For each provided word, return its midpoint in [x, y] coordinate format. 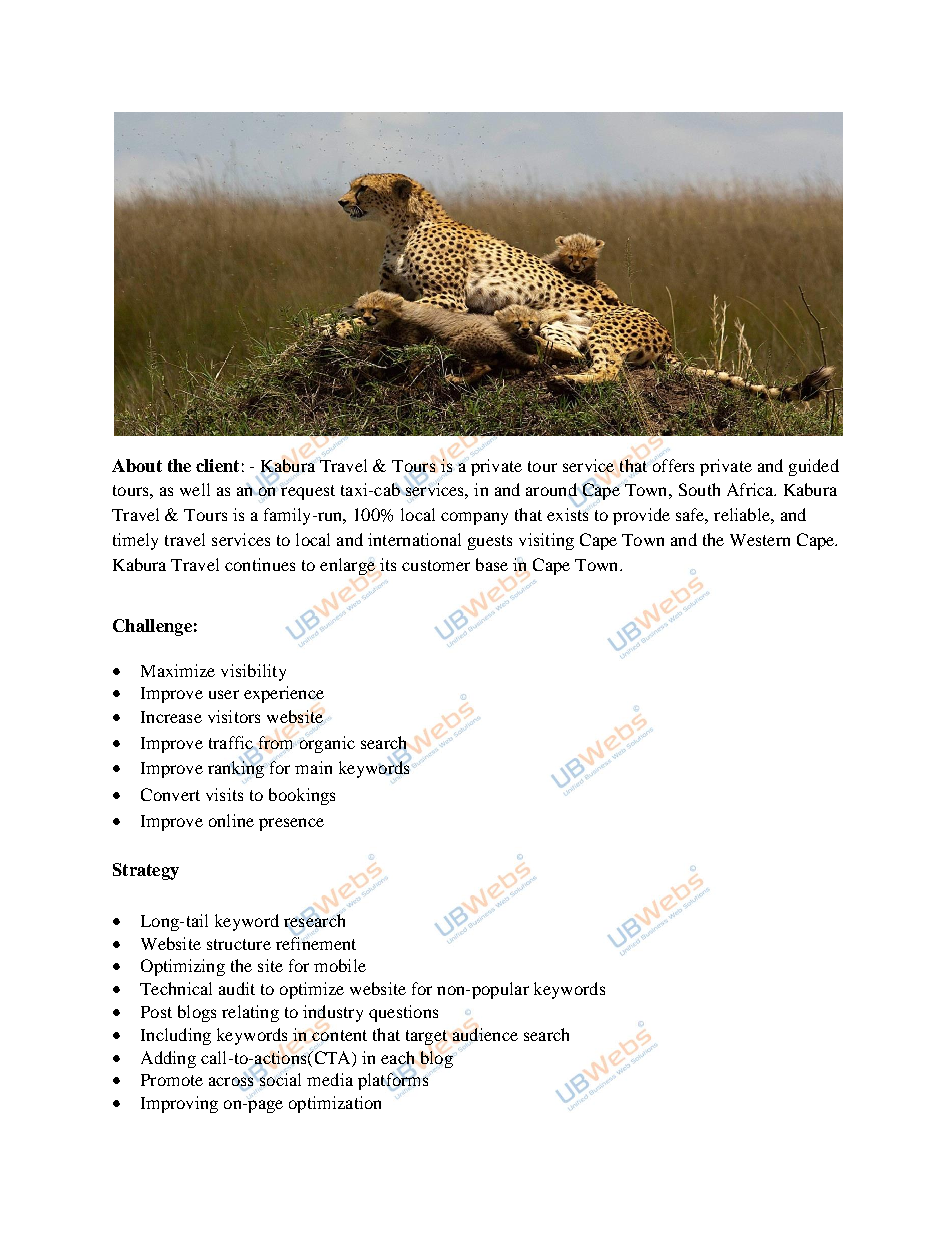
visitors [234, 716]
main [313, 767]
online [231, 820]
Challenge [152, 627]
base [492, 564]
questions [403, 1013]
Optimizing [183, 967]
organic [327, 744]
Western [760, 540]
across [232, 1082]
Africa [751, 489]
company [474, 518]
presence [291, 824]
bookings [302, 796]
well [195, 489]
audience [485, 1034]
